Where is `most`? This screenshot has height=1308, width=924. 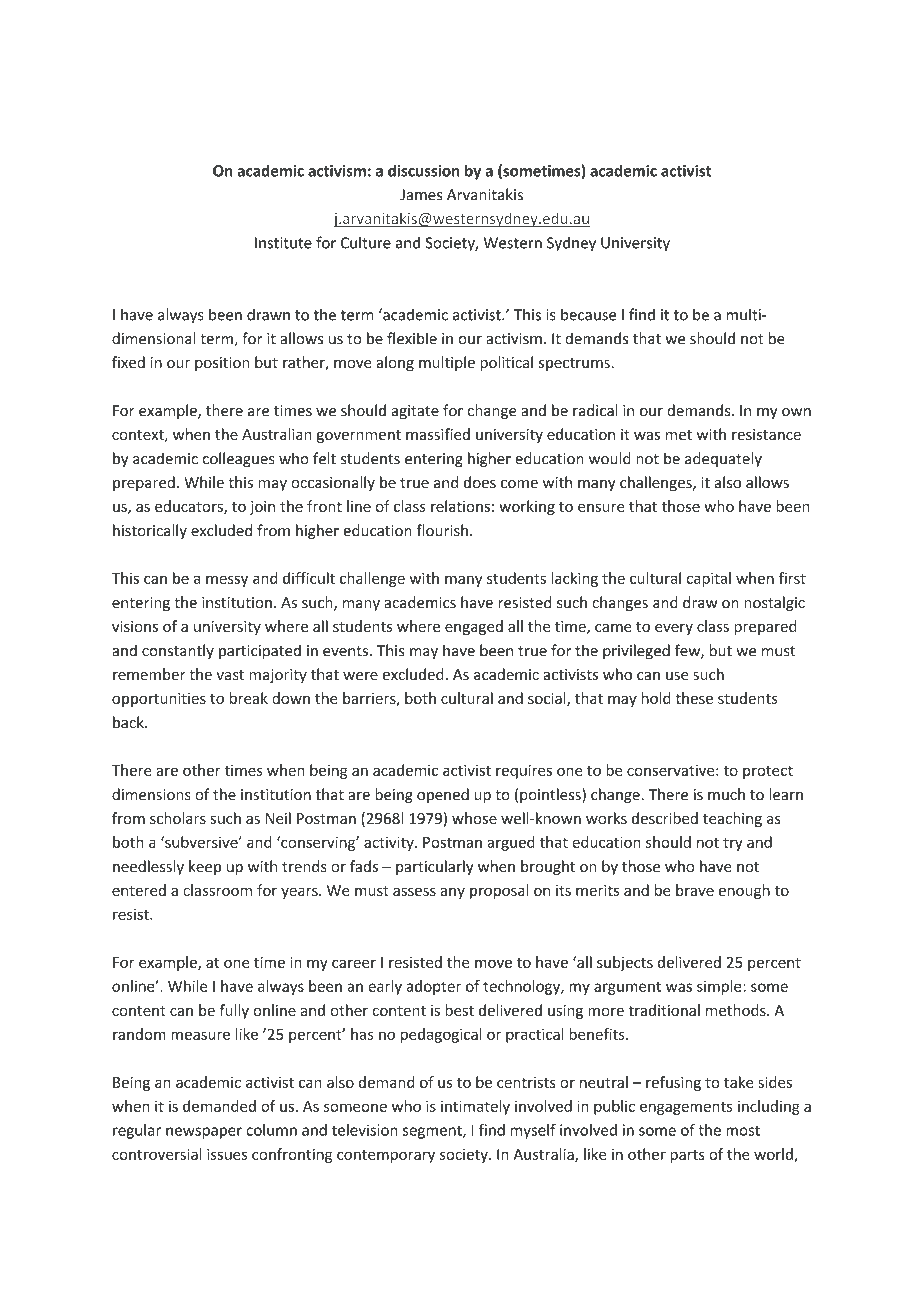 most is located at coordinates (743, 1130).
